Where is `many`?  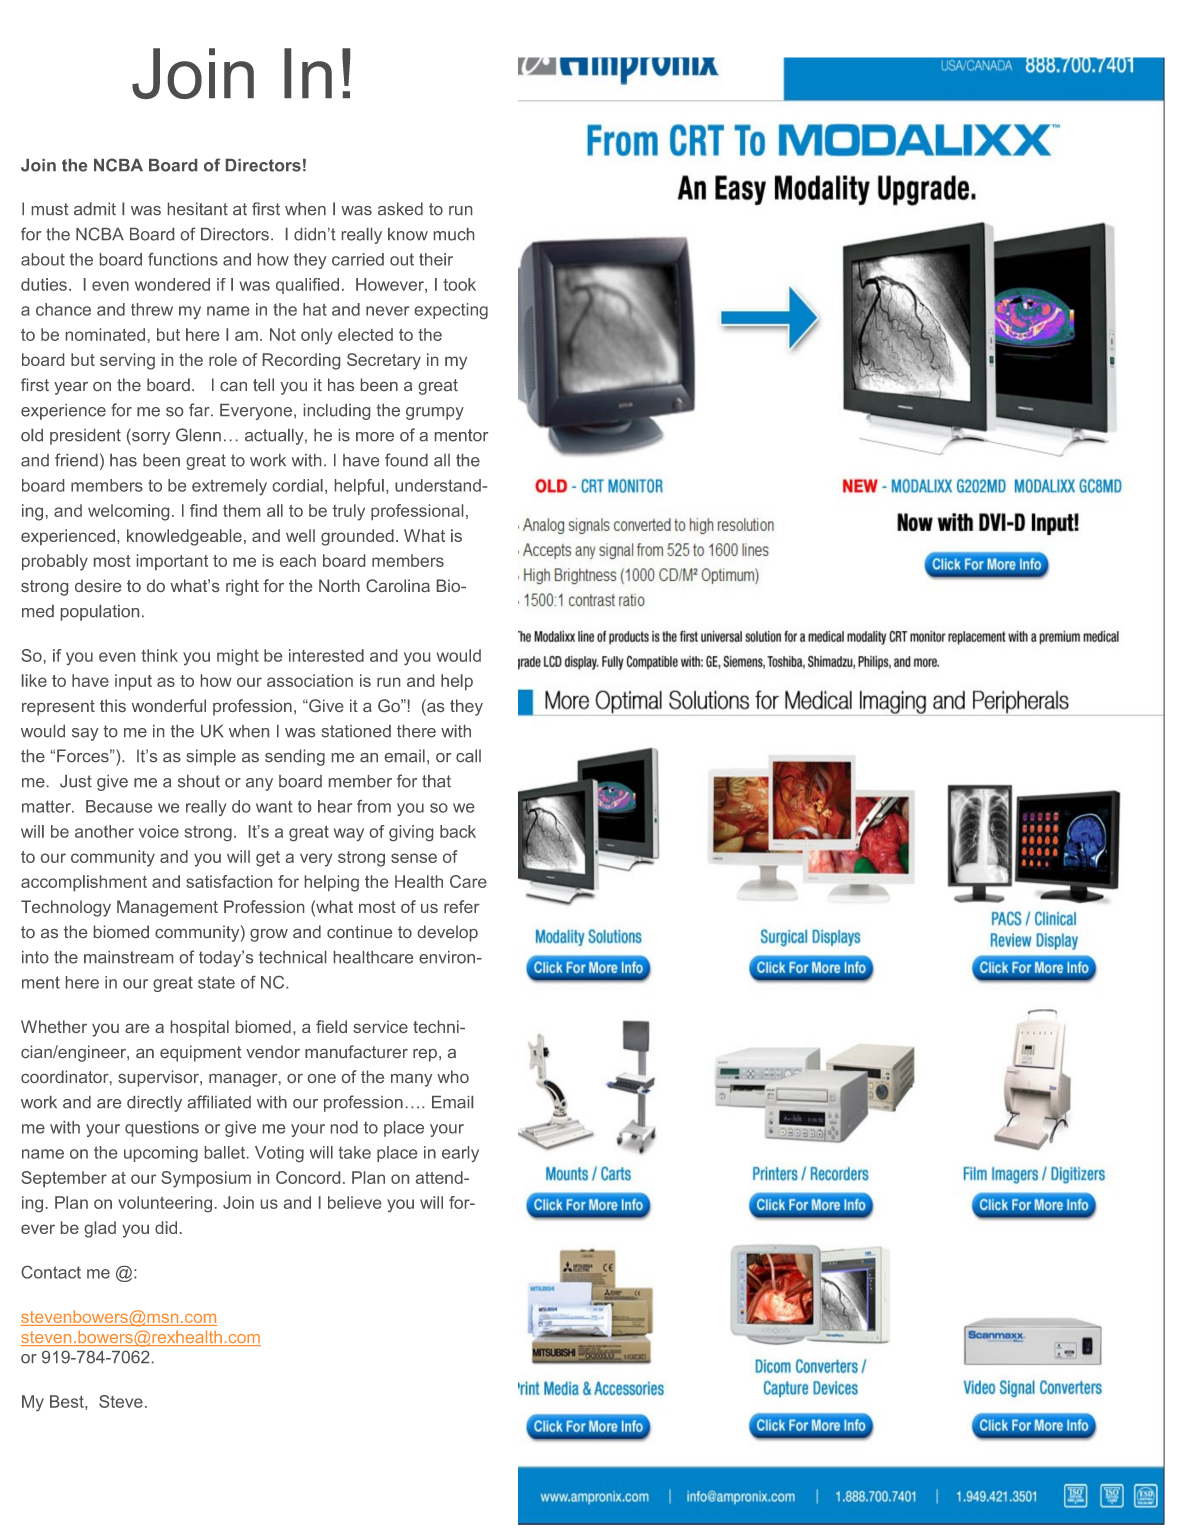 many is located at coordinates (411, 1080).
